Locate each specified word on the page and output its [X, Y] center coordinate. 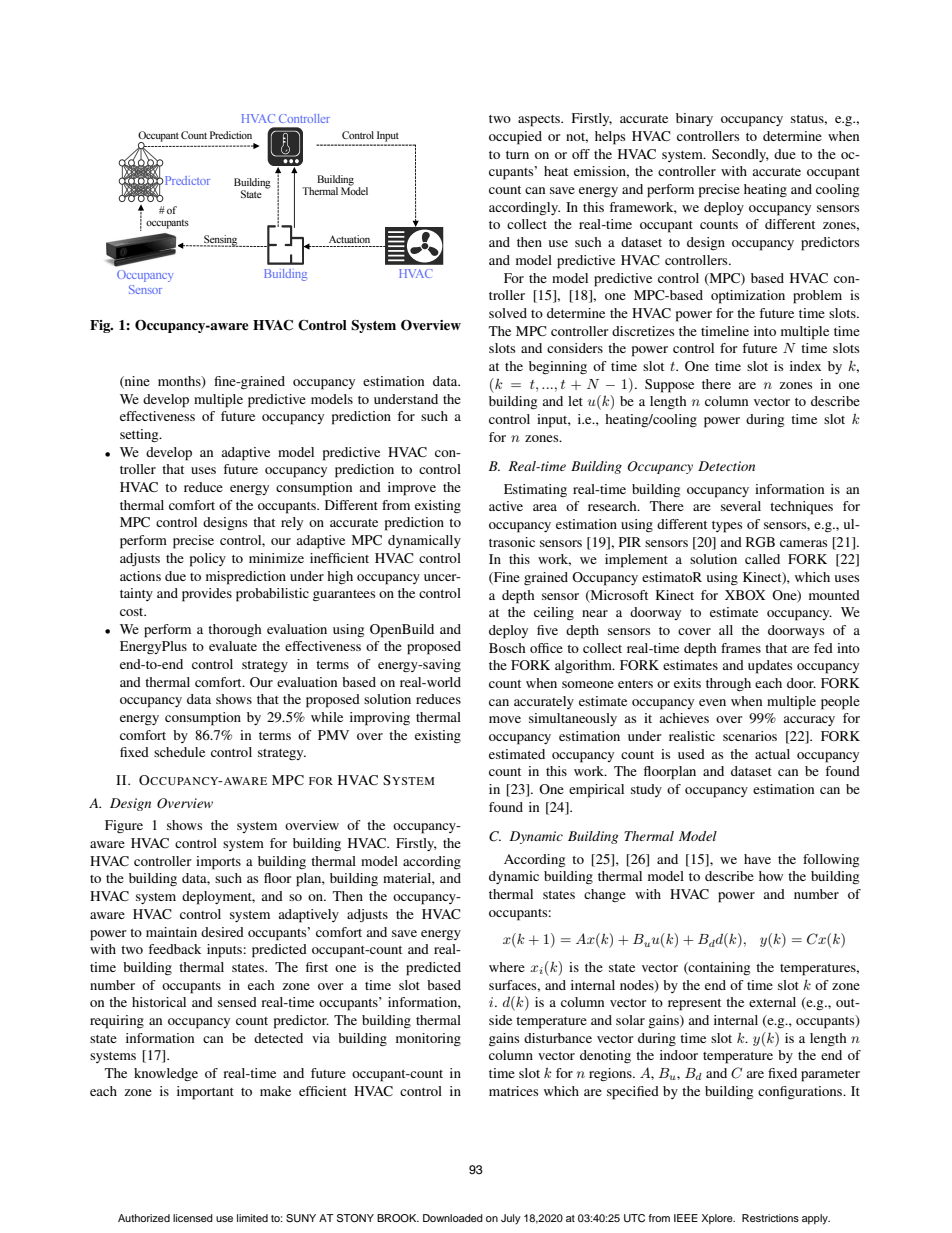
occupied [515, 138]
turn [517, 155]
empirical [596, 791]
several [741, 506]
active [506, 506]
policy [208, 560]
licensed [193, 1218]
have [757, 859]
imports [218, 863]
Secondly [740, 155]
